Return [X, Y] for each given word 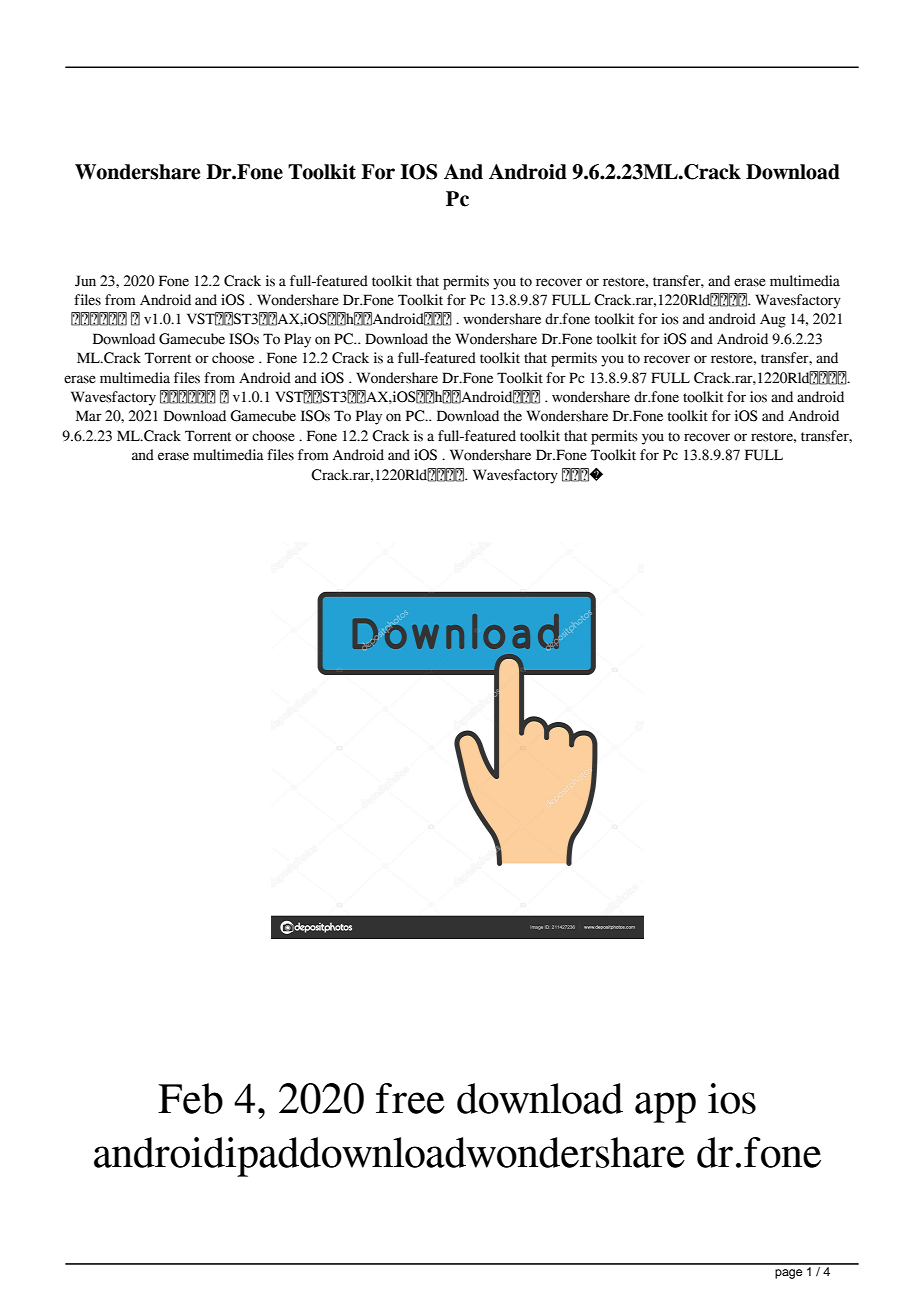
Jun [85, 281]
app [665, 1107]
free [410, 1098]
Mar [89, 416]
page [788, 1274]
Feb [190, 1098]
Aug [773, 321]
